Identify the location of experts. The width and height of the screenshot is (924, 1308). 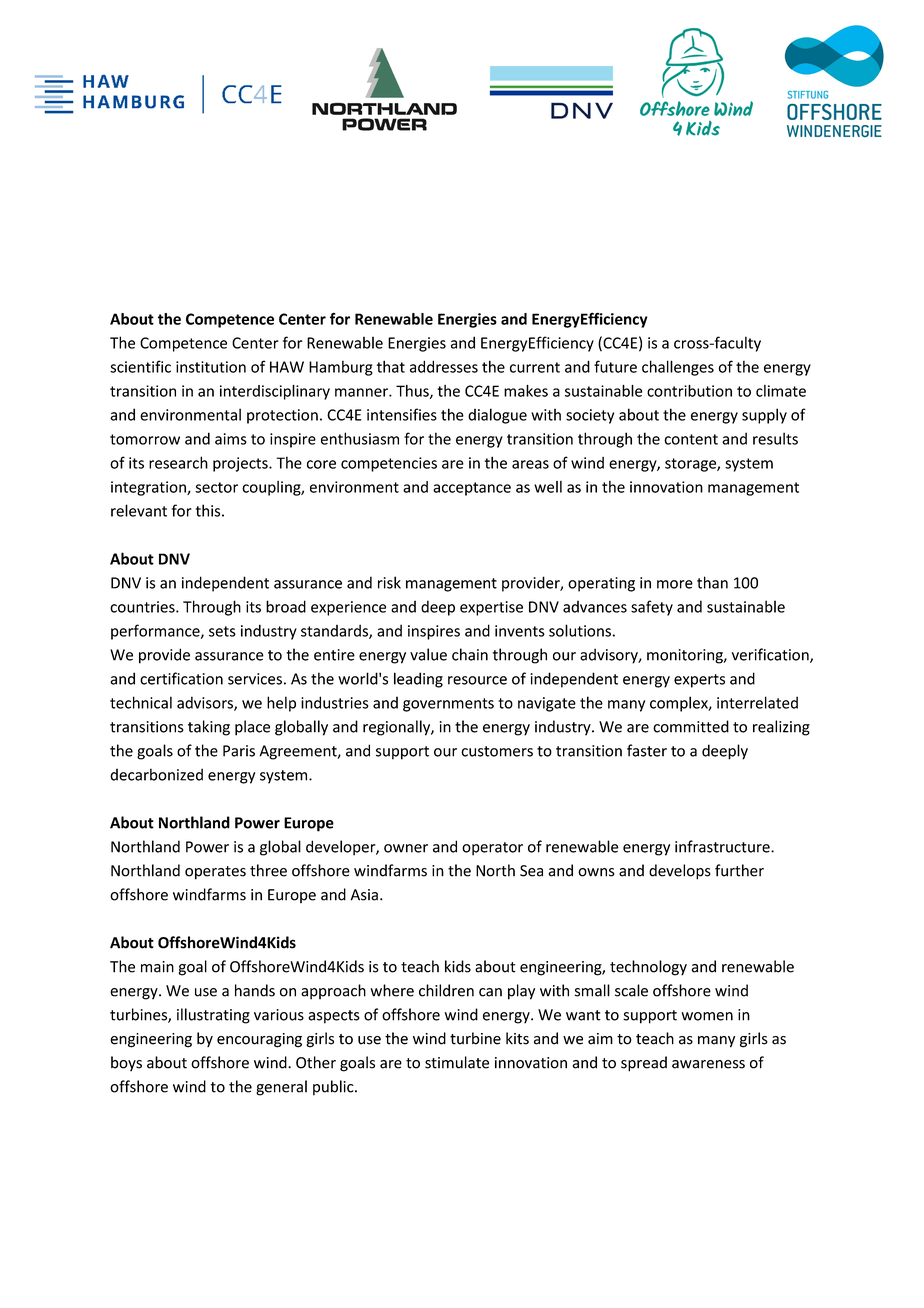
(699, 681).
